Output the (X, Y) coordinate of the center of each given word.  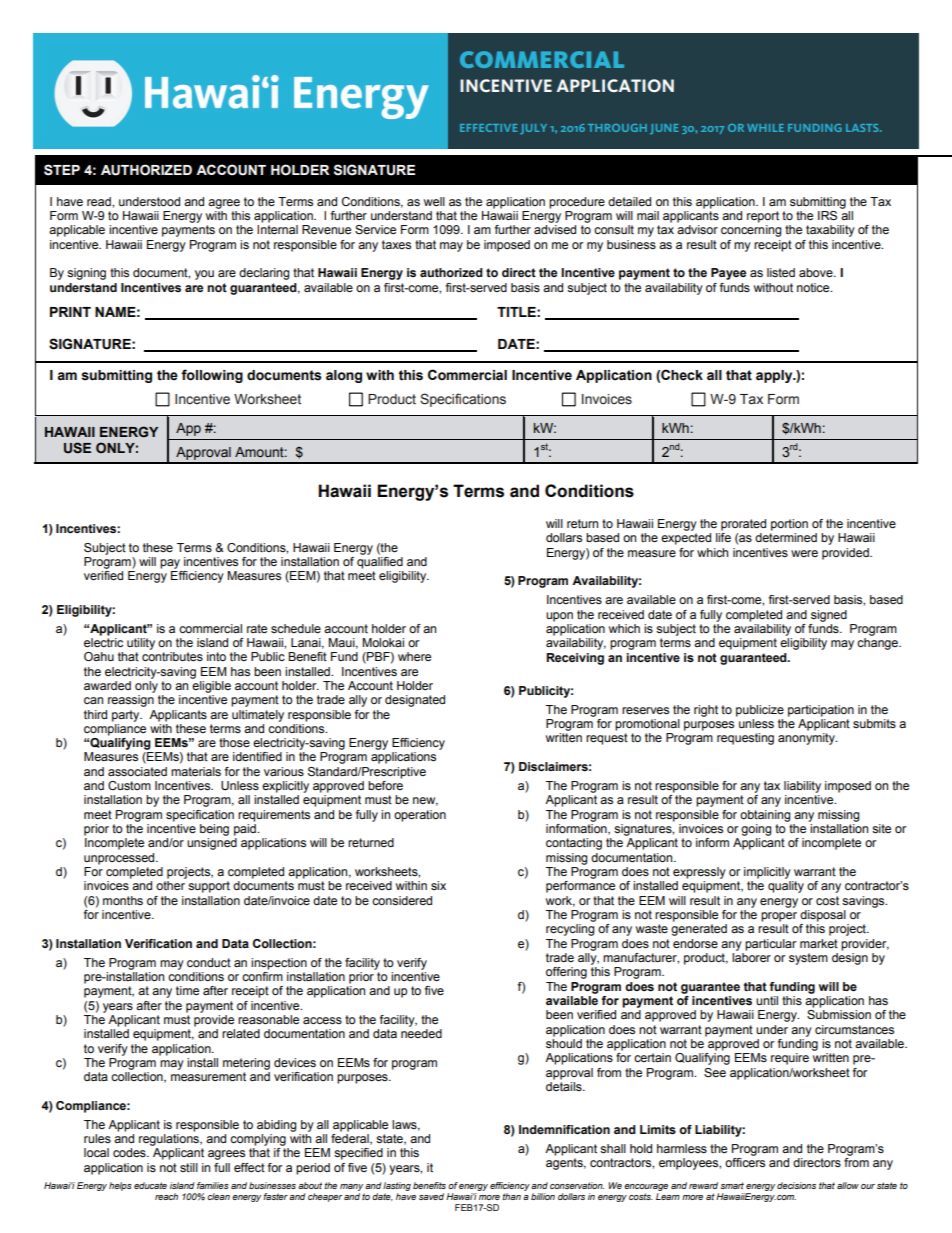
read (100, 201)
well (434, 201)
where (414, 656)
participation (821, 711)
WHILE (765, 128)
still (189, 1167)
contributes (172, 656)
